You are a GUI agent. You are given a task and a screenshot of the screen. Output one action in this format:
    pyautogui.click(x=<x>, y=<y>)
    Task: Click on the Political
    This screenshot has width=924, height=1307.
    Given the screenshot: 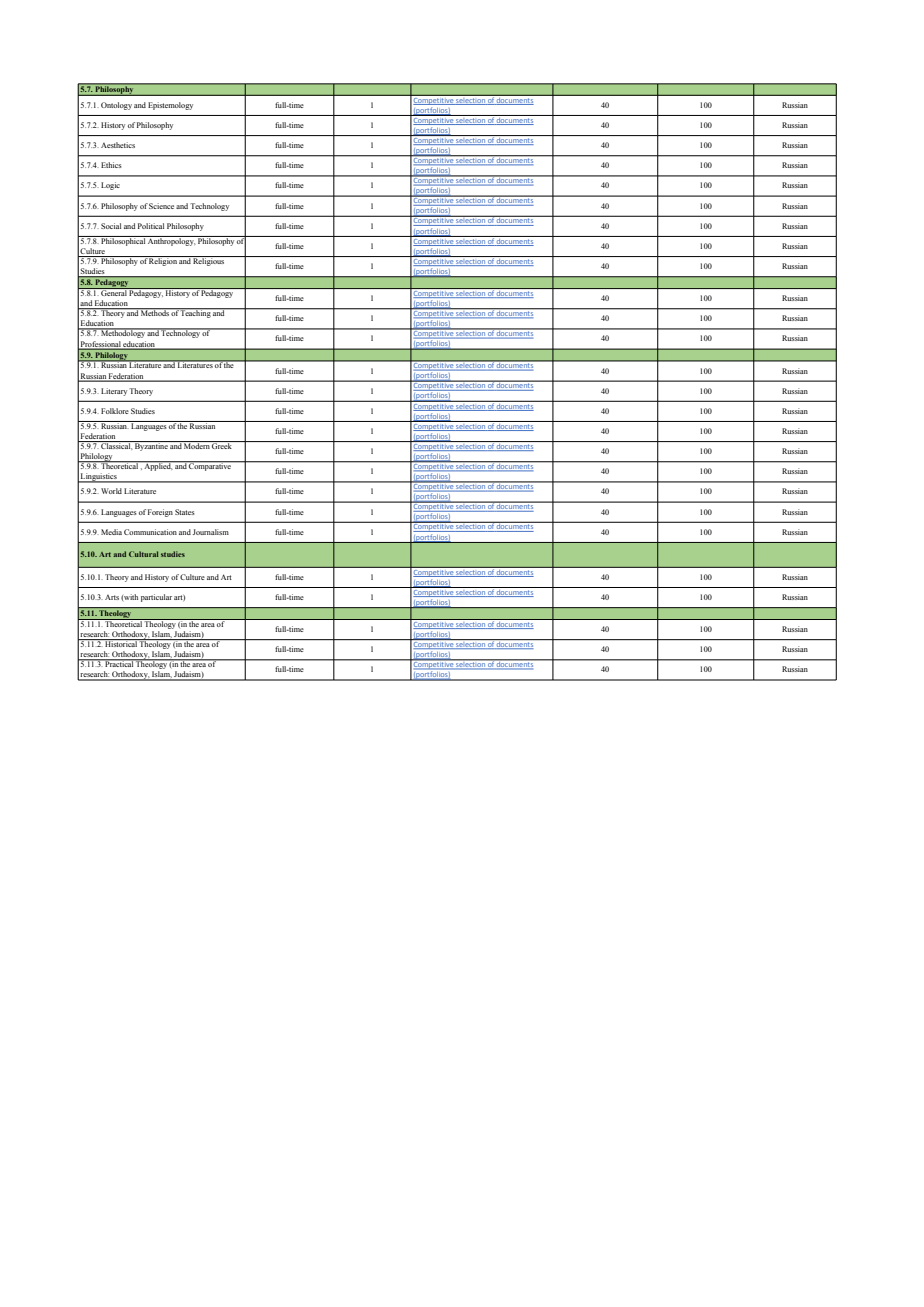 What is the action you would take?
    pyautogui.click(x=151, y=226)
